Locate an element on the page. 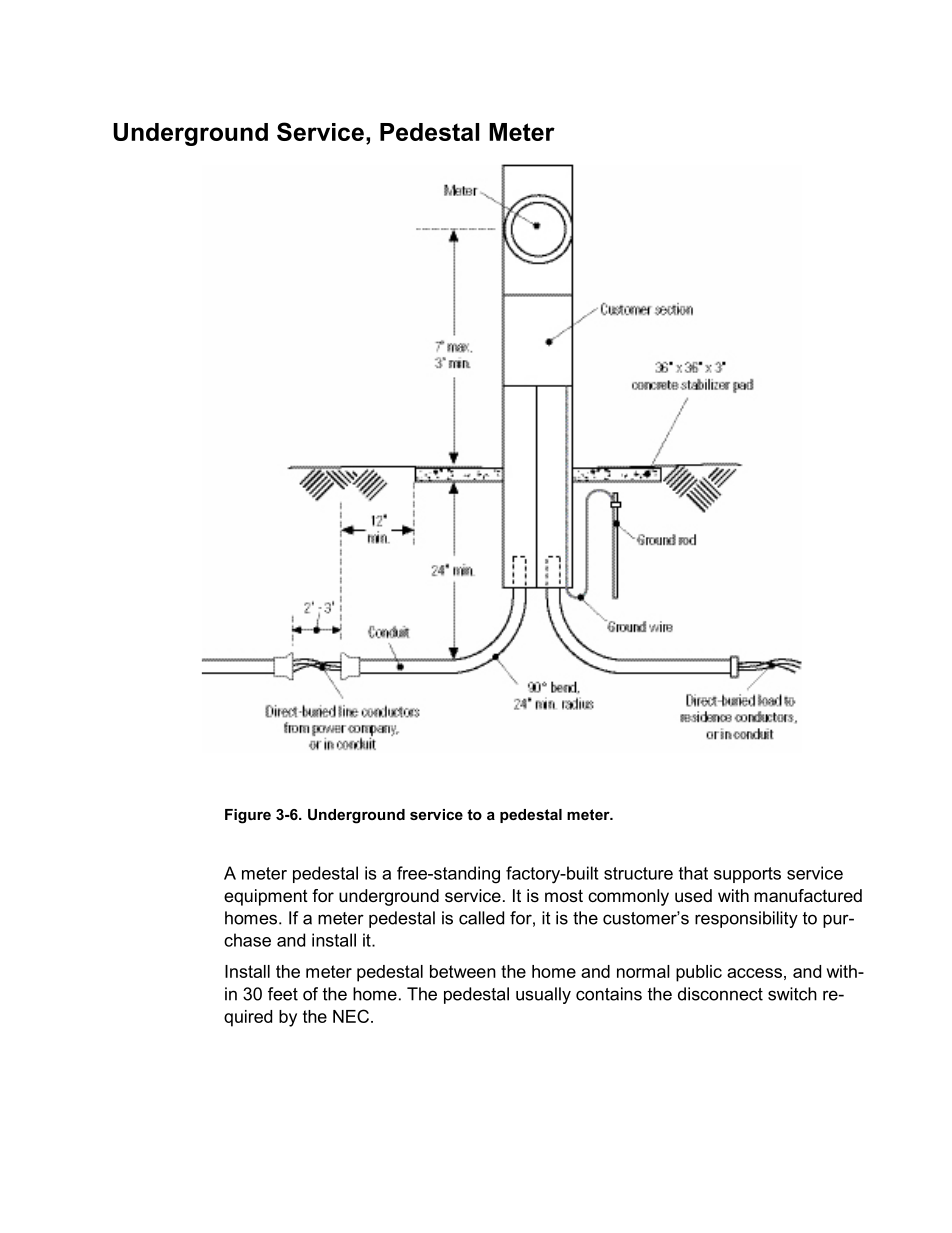 The width and height of the document is (952, 1233). supports is located at coordinates (747, 875).
